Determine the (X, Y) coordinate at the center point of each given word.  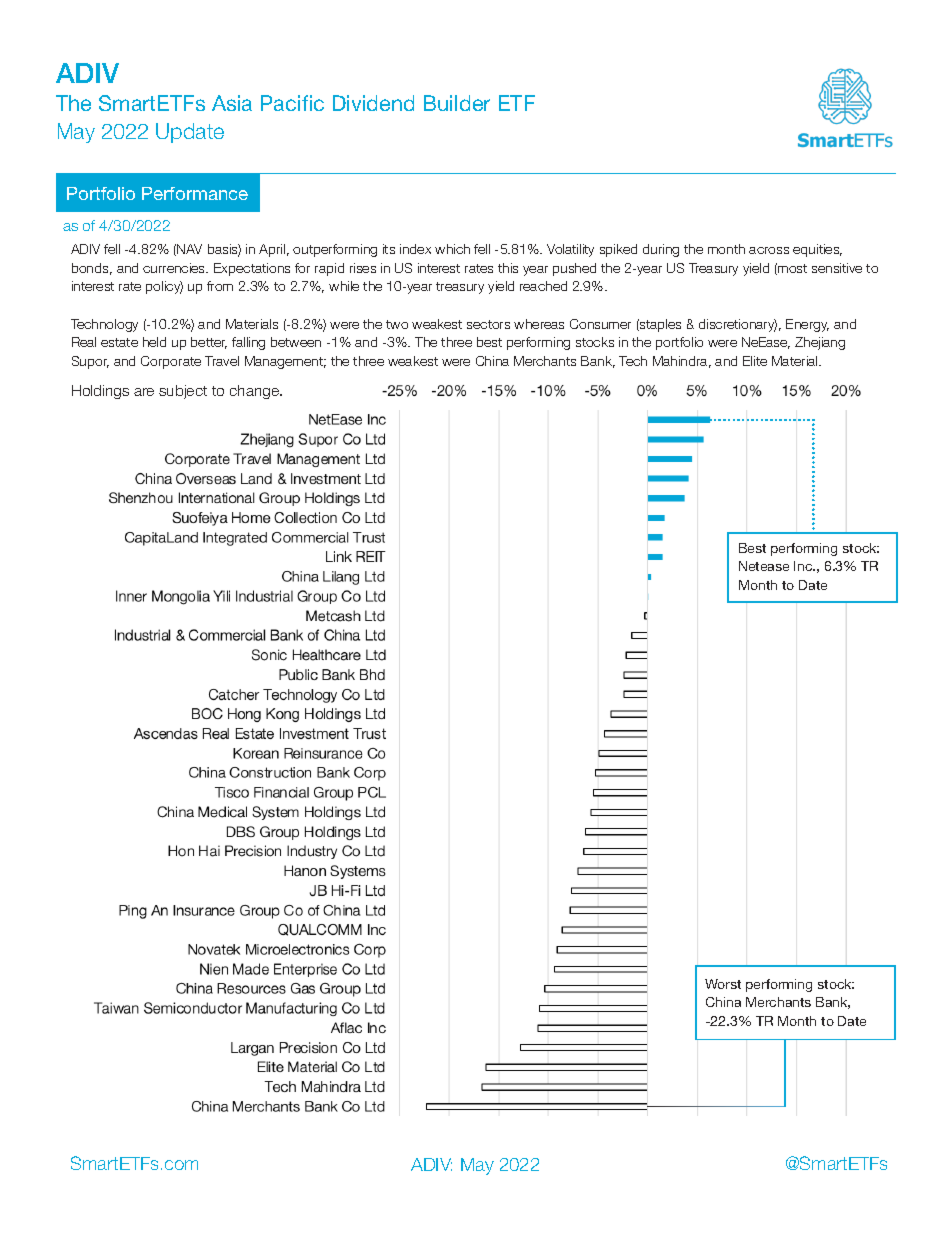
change (255, 392)
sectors (488, 324)
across (769, 250)
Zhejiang (820, 343)
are (144, 392)
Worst (723, 984)
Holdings (100, 392)
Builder (457, 103)
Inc (804, 566)
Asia (232, 103)
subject (183, 392)
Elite (755, 361)
